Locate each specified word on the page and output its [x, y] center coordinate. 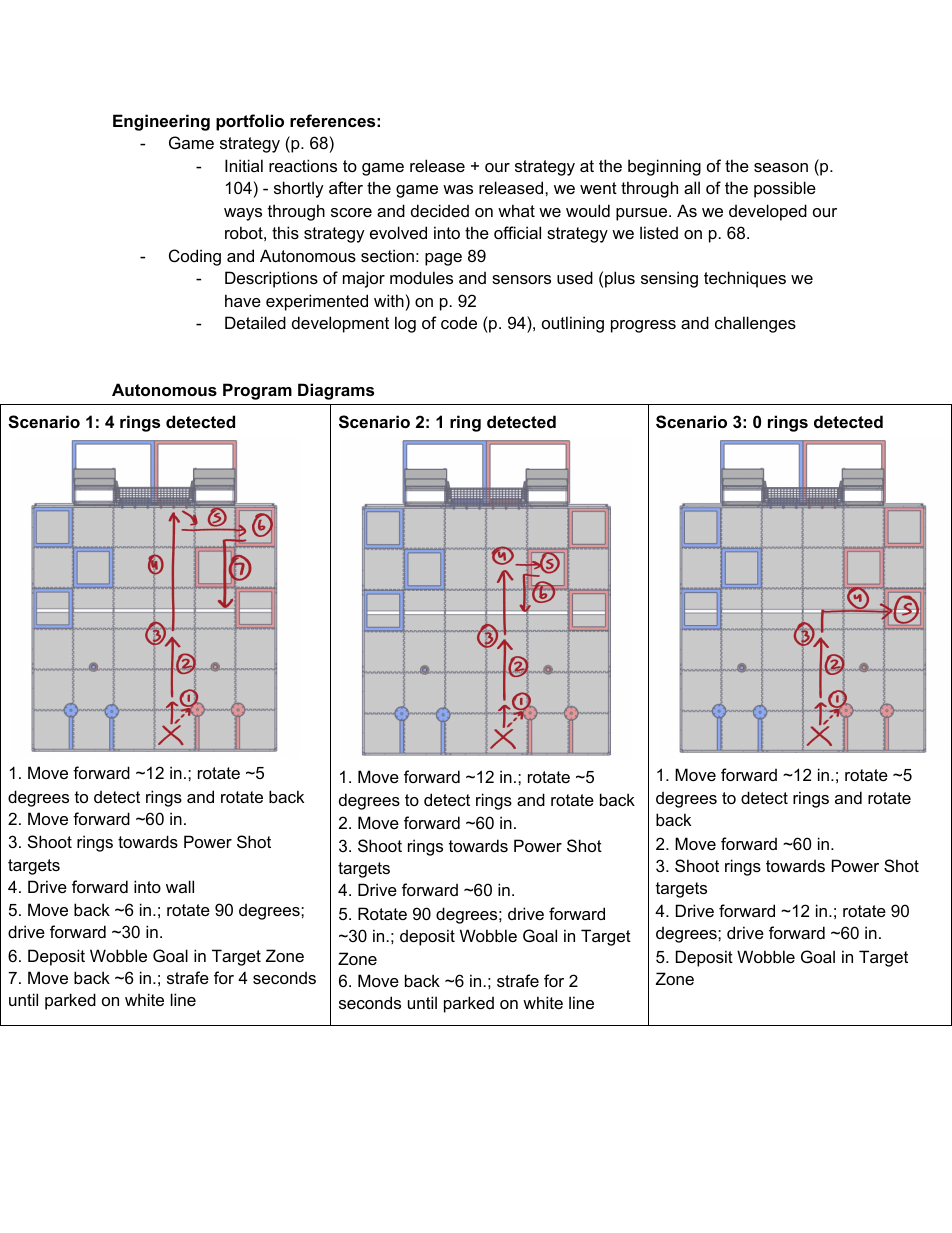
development [340, 324]
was [458, 189]
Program [257, 391]
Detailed [255, 322]
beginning [664, 167]
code [459, 322]
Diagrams [336, 391]
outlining [573, 324]
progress [643, 326]
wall [180, 886]
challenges [755, 324]
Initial [244, 165]
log [405, 324]
